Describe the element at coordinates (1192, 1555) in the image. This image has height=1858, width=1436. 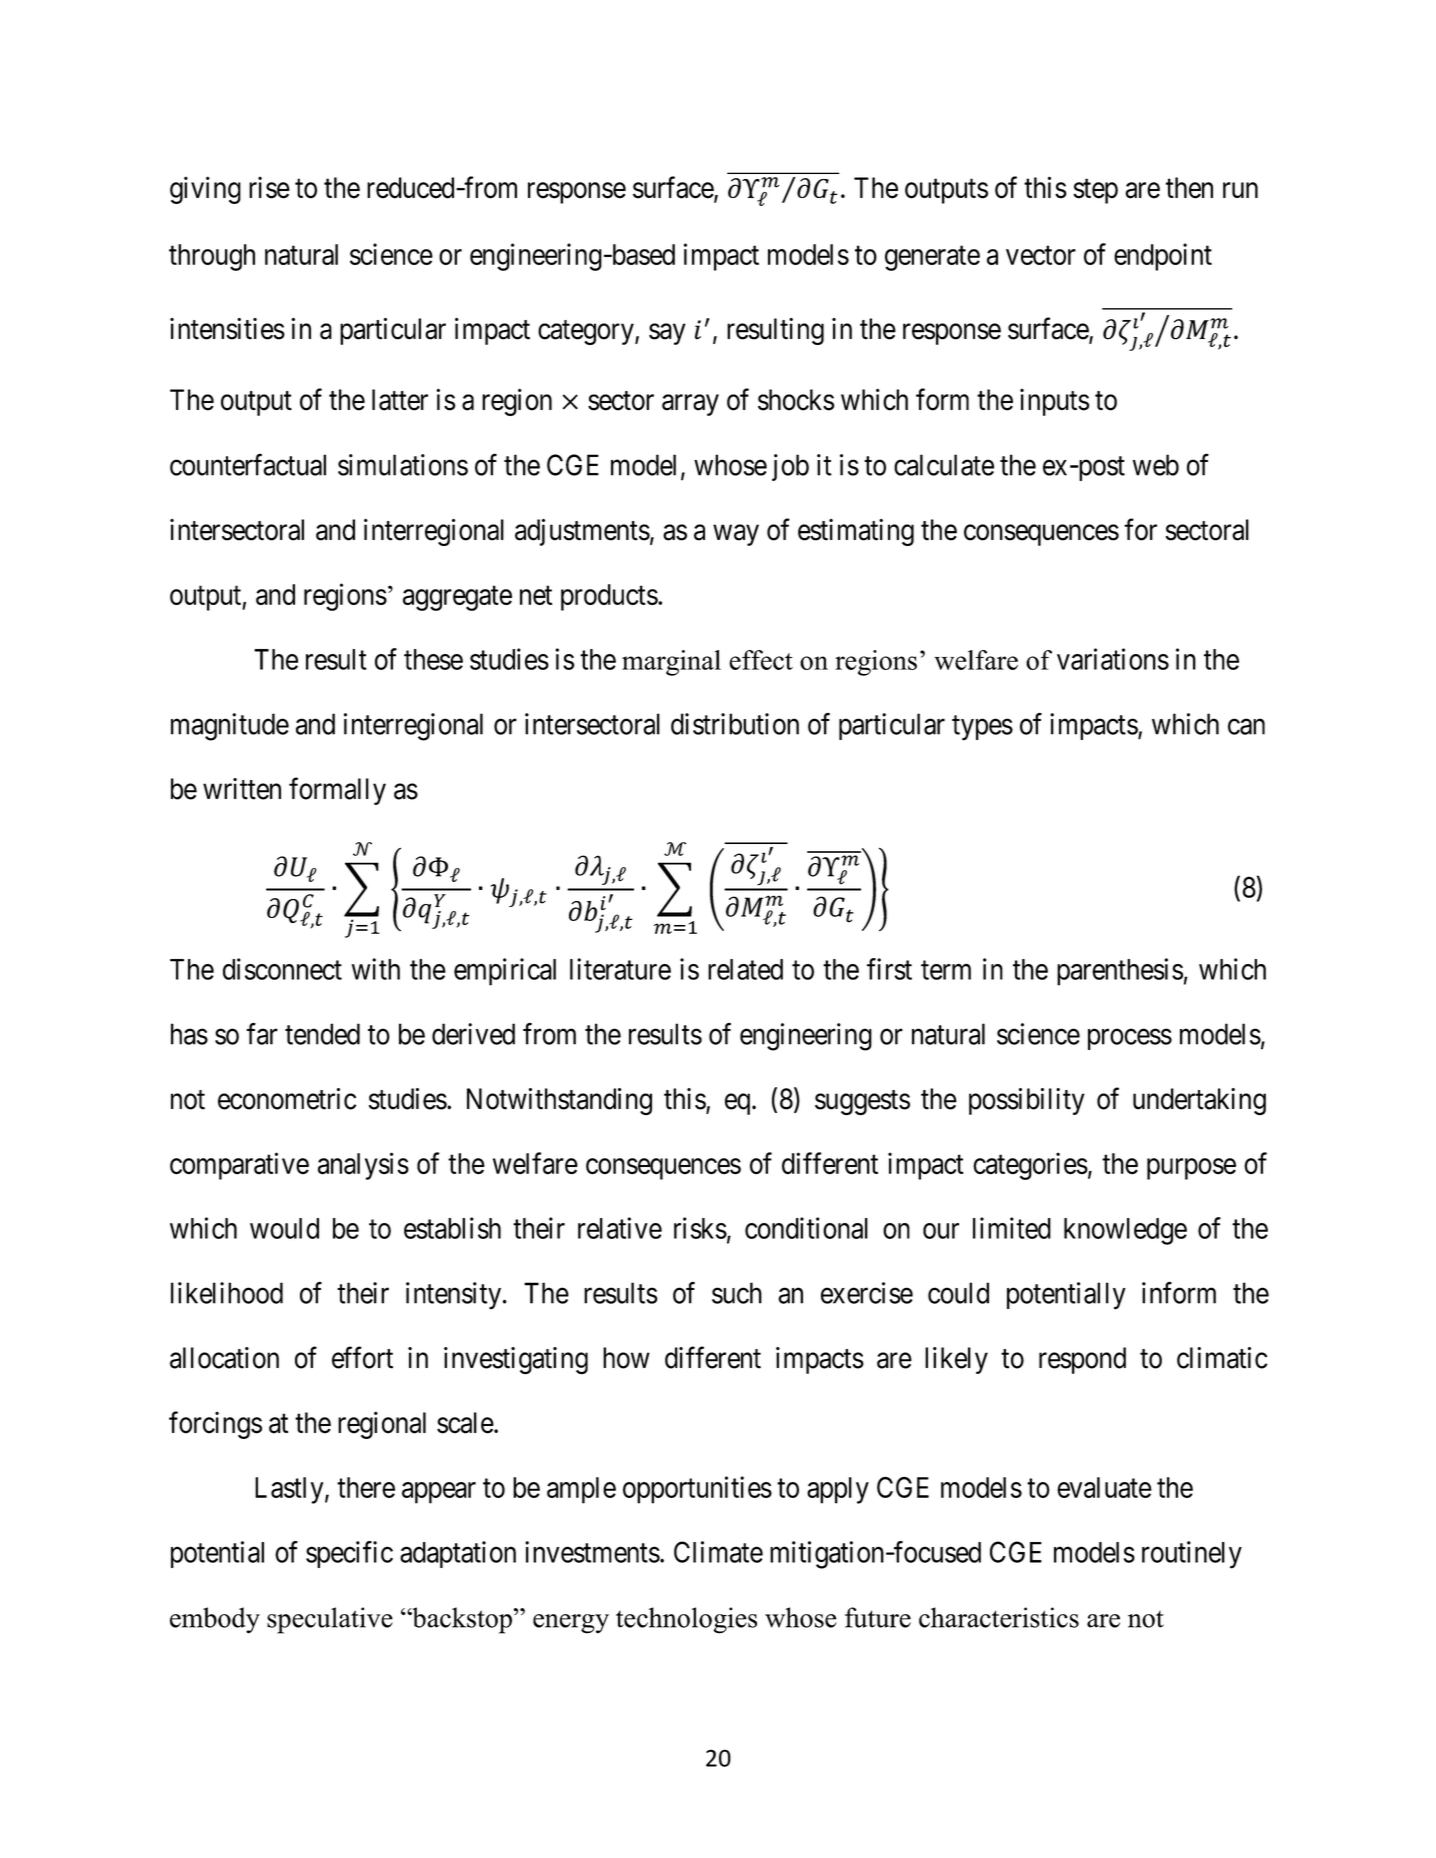
I see `routinely` at that location.
